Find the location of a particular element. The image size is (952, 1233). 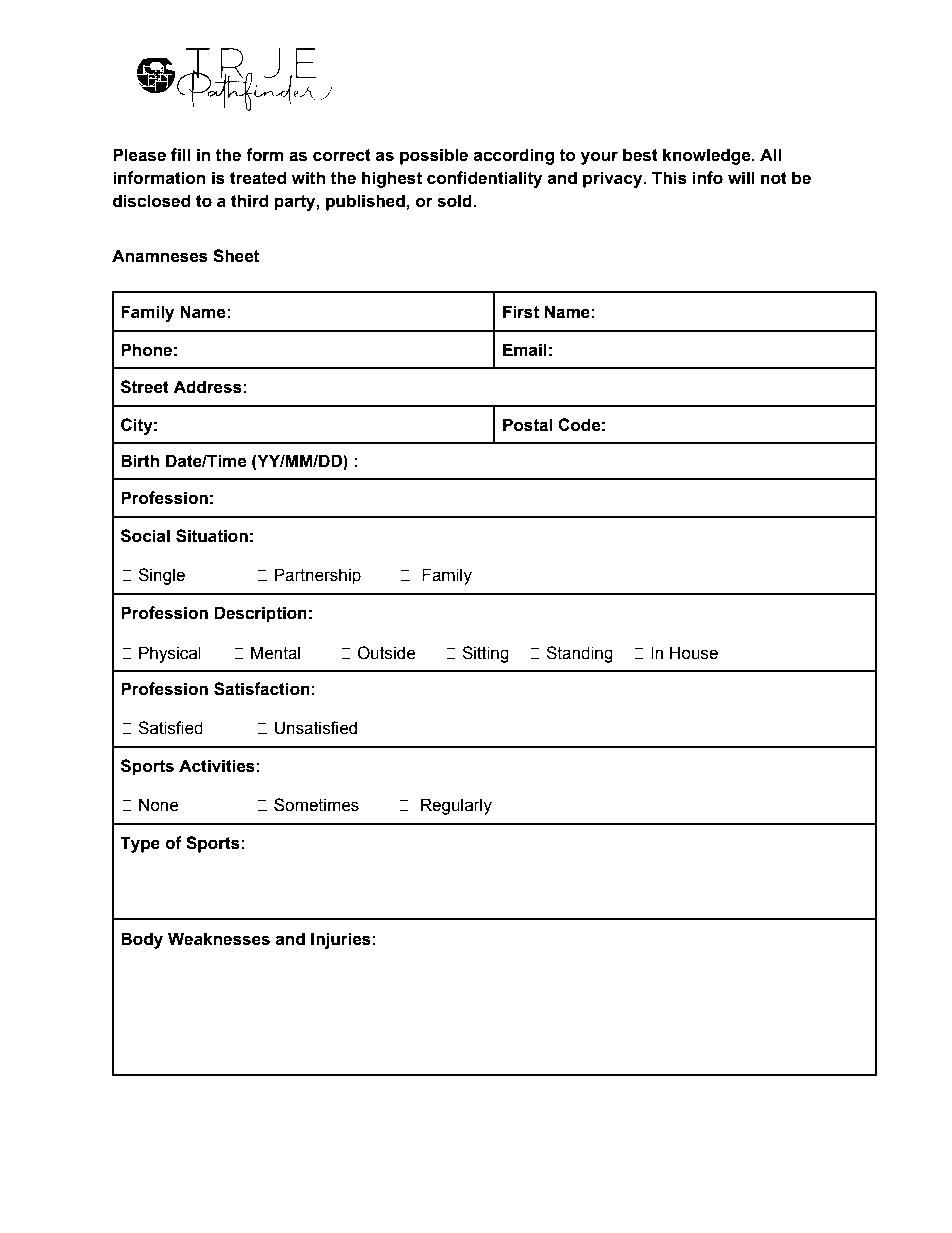

Satisfaction is located at coordinates (262, 689).
